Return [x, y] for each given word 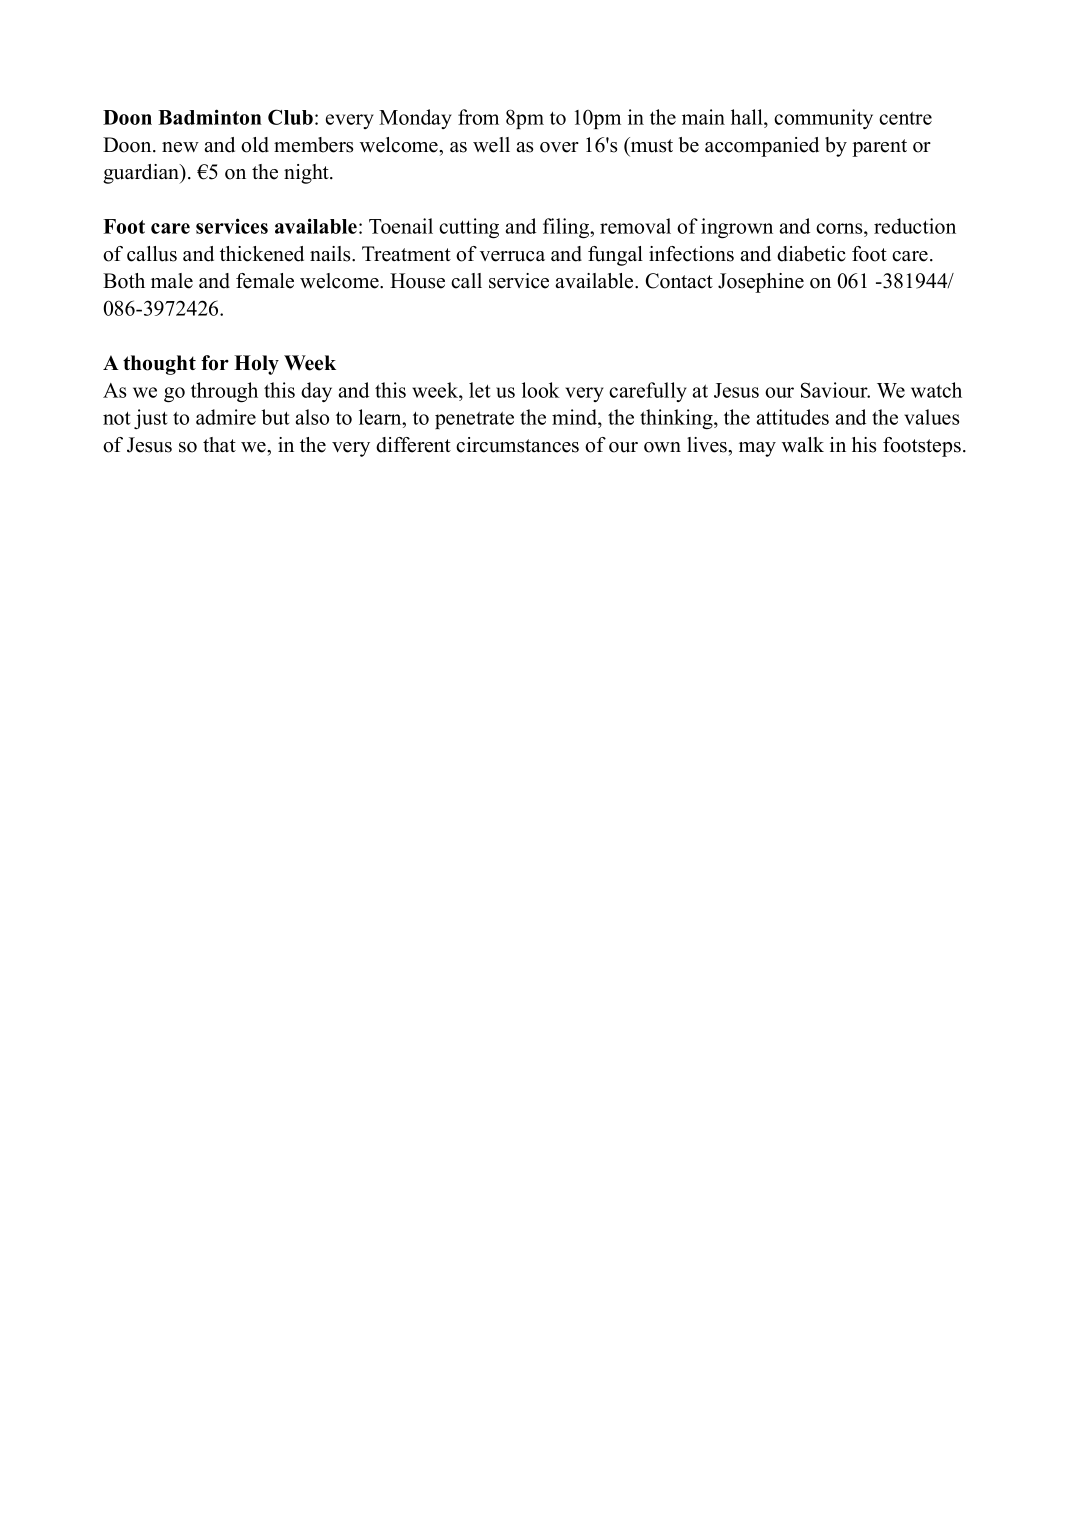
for [215, 363]
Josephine [761, 283]
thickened [262, 254]
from [478, 117]
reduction [915, 226]
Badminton [210, 117]
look [541, 390]
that [219, 444]
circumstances [517, 445]
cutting [469, 228]
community [823, 119]
